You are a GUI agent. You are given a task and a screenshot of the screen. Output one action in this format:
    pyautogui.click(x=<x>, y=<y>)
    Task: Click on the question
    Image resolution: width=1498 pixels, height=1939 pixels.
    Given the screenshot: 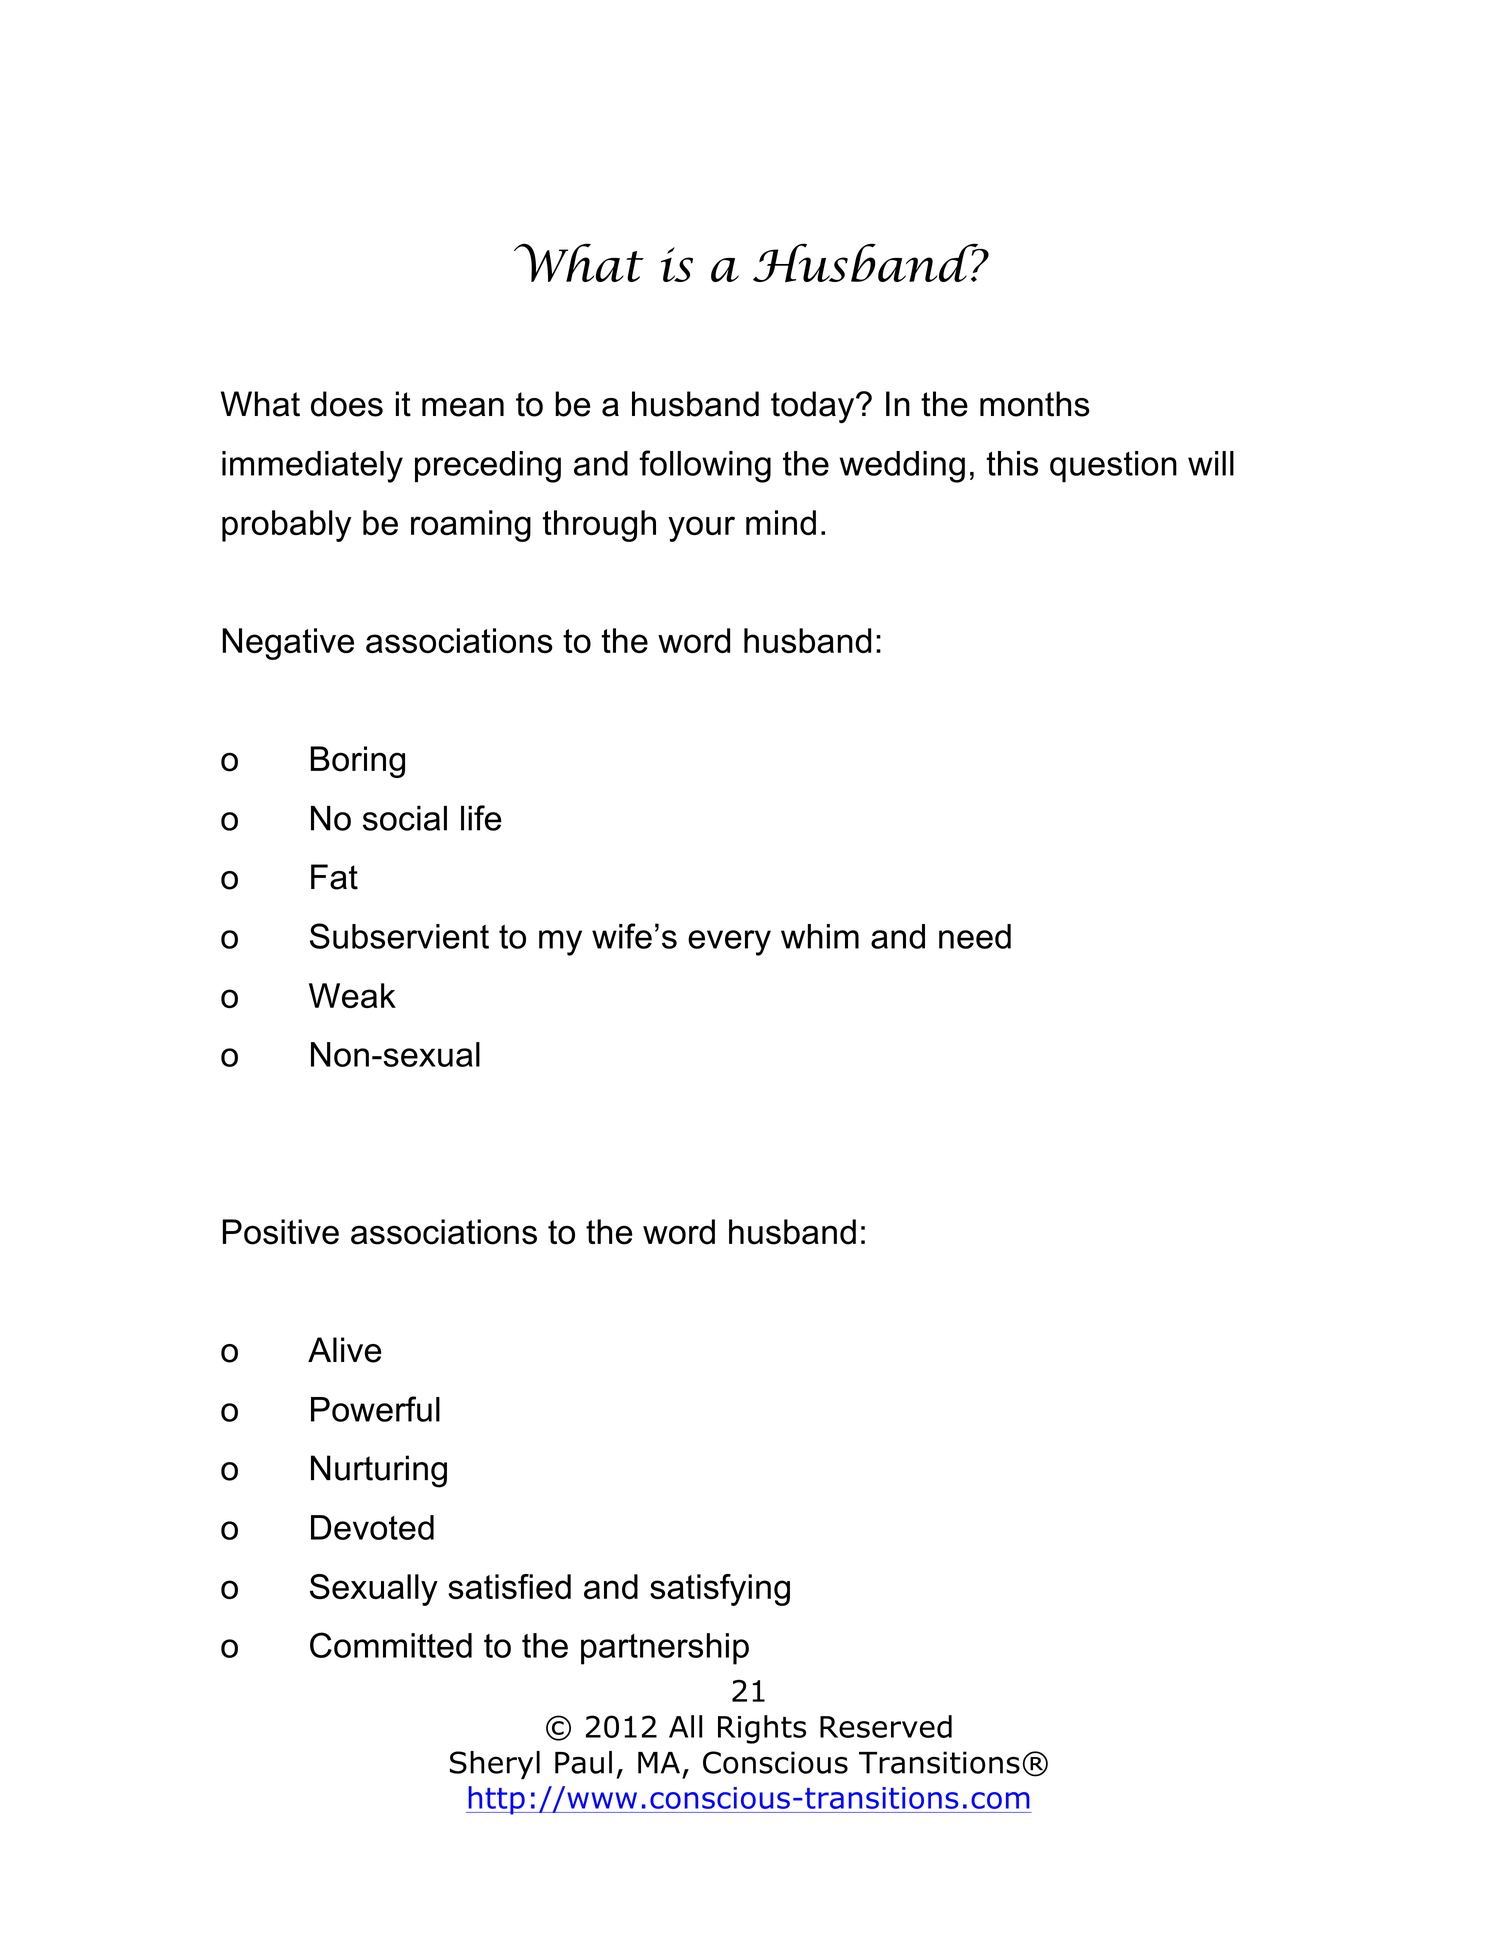 What is the action you would take?
    pyautogui.click(x=1113, y=467)
